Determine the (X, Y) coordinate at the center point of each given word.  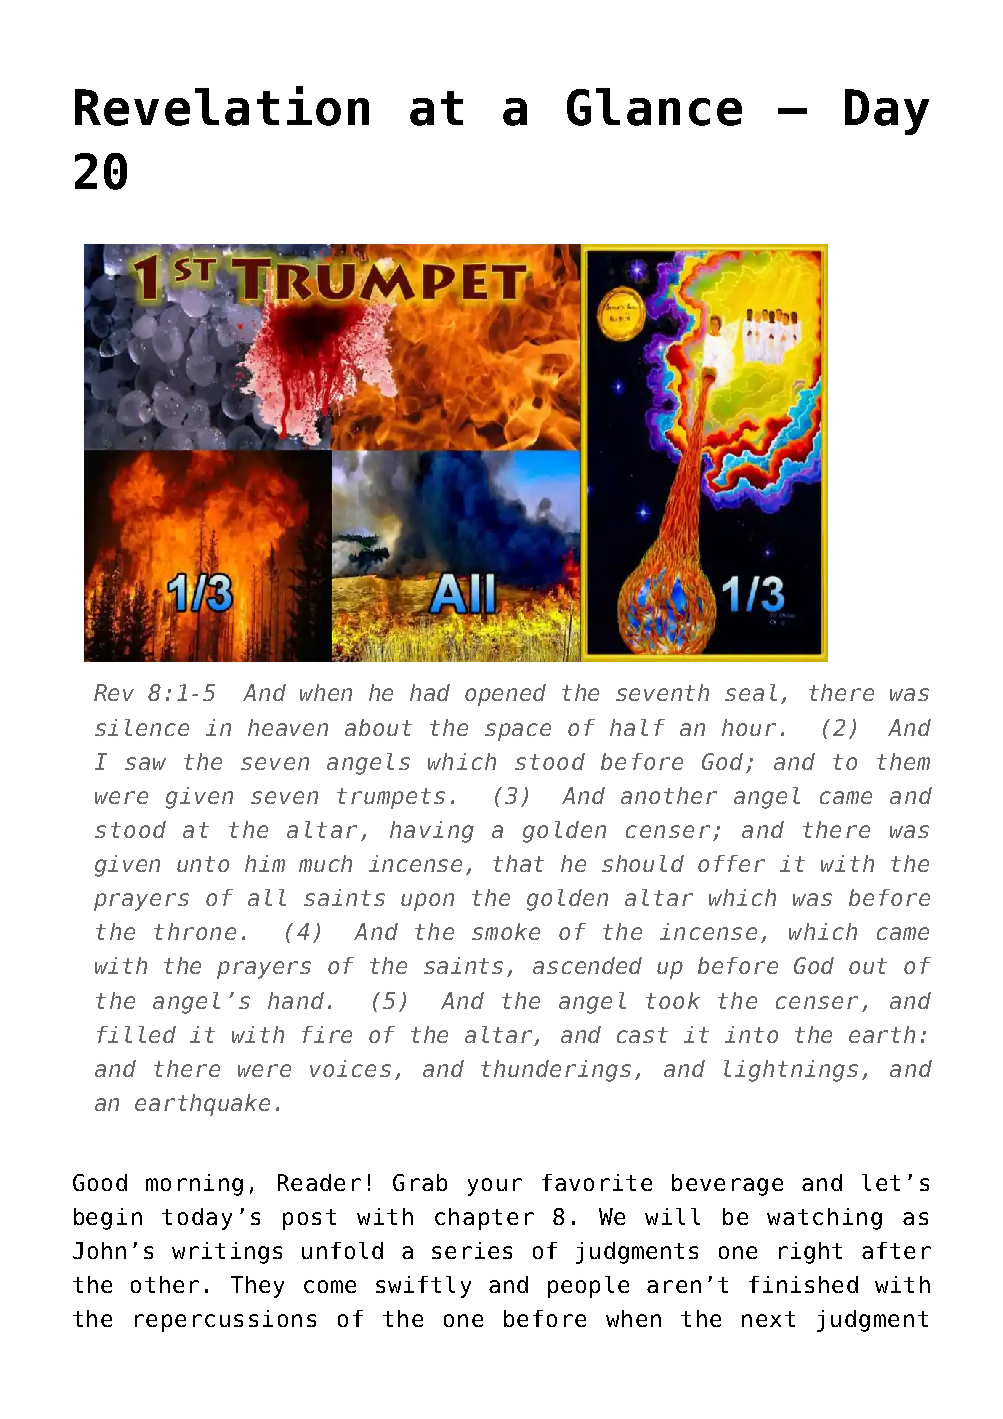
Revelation (222, 106)
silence (142, 727)
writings (227, 1253)
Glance (654, 107)
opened (505, 695)
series (472, 1250)
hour (749, 727)
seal (751, 692)
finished (803, 1284)
